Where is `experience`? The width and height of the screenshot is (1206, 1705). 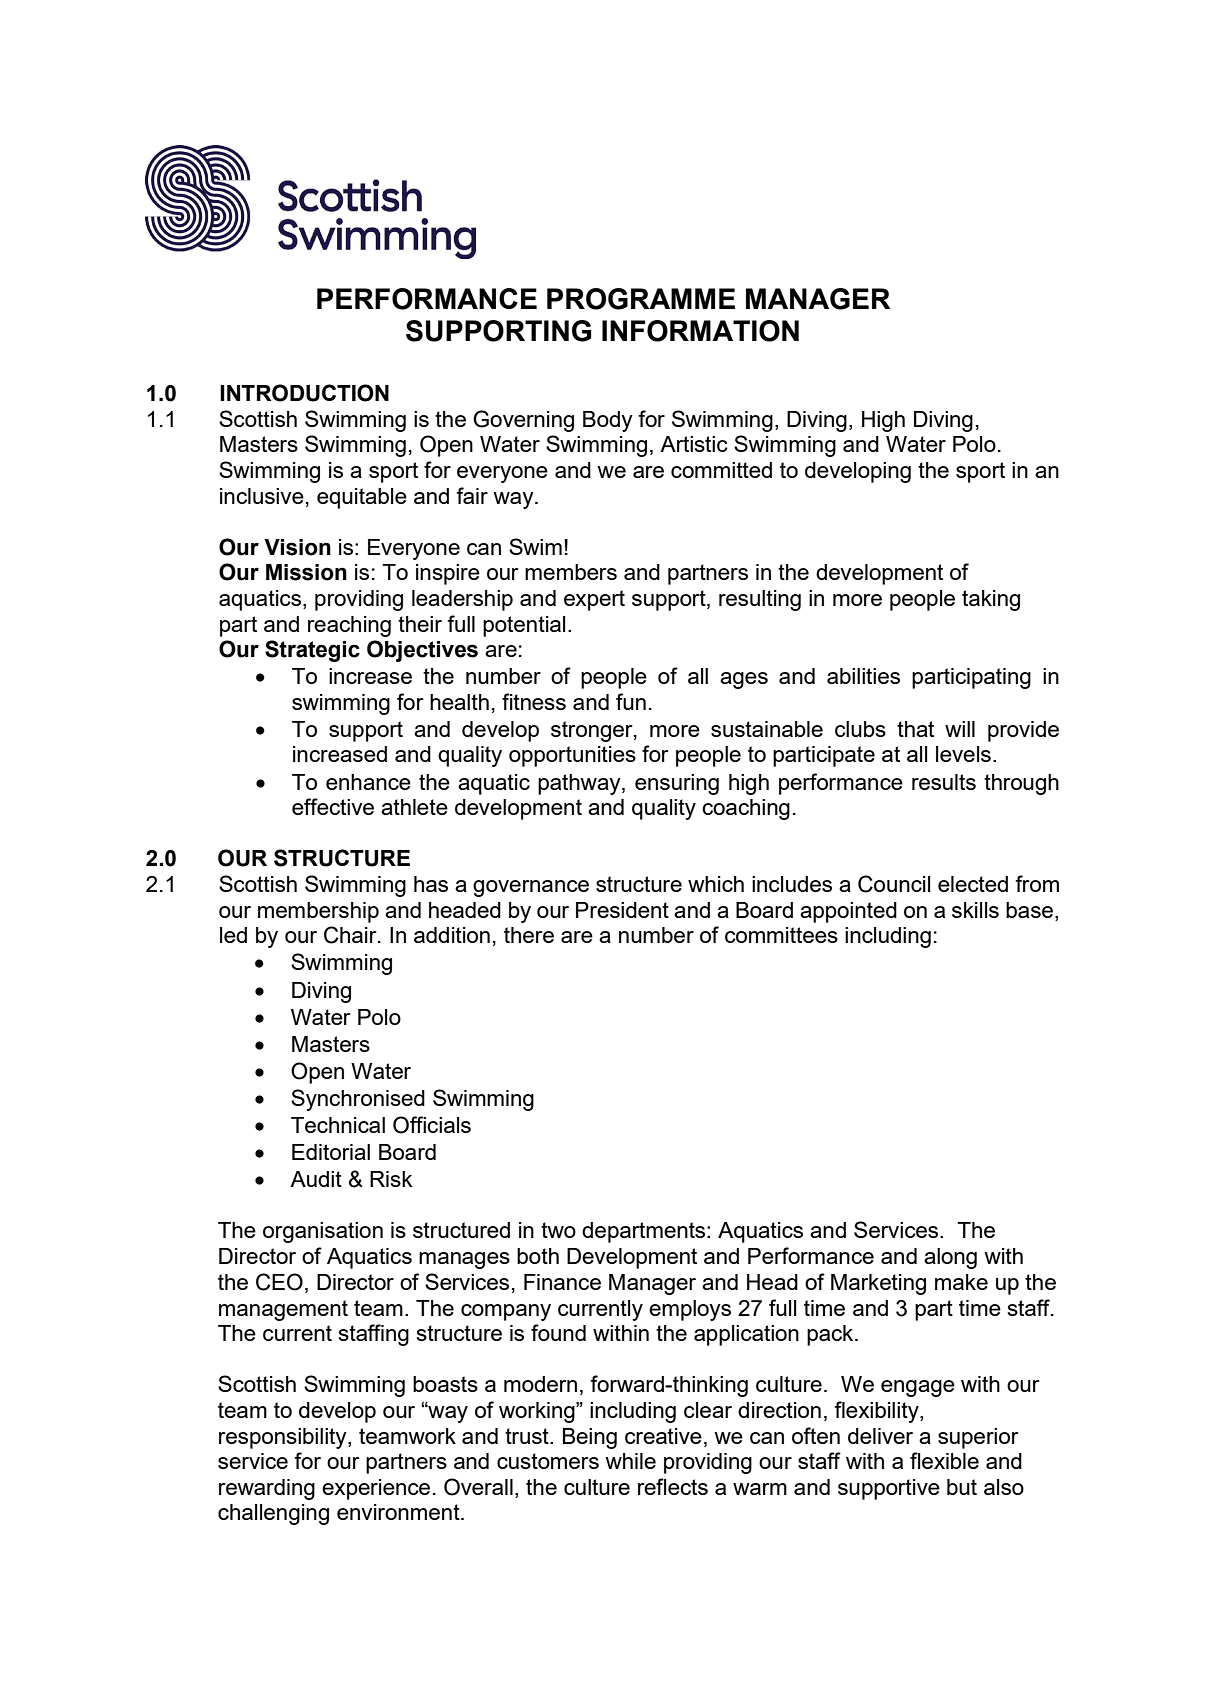 experience is located at coordinates (376, 1489).
